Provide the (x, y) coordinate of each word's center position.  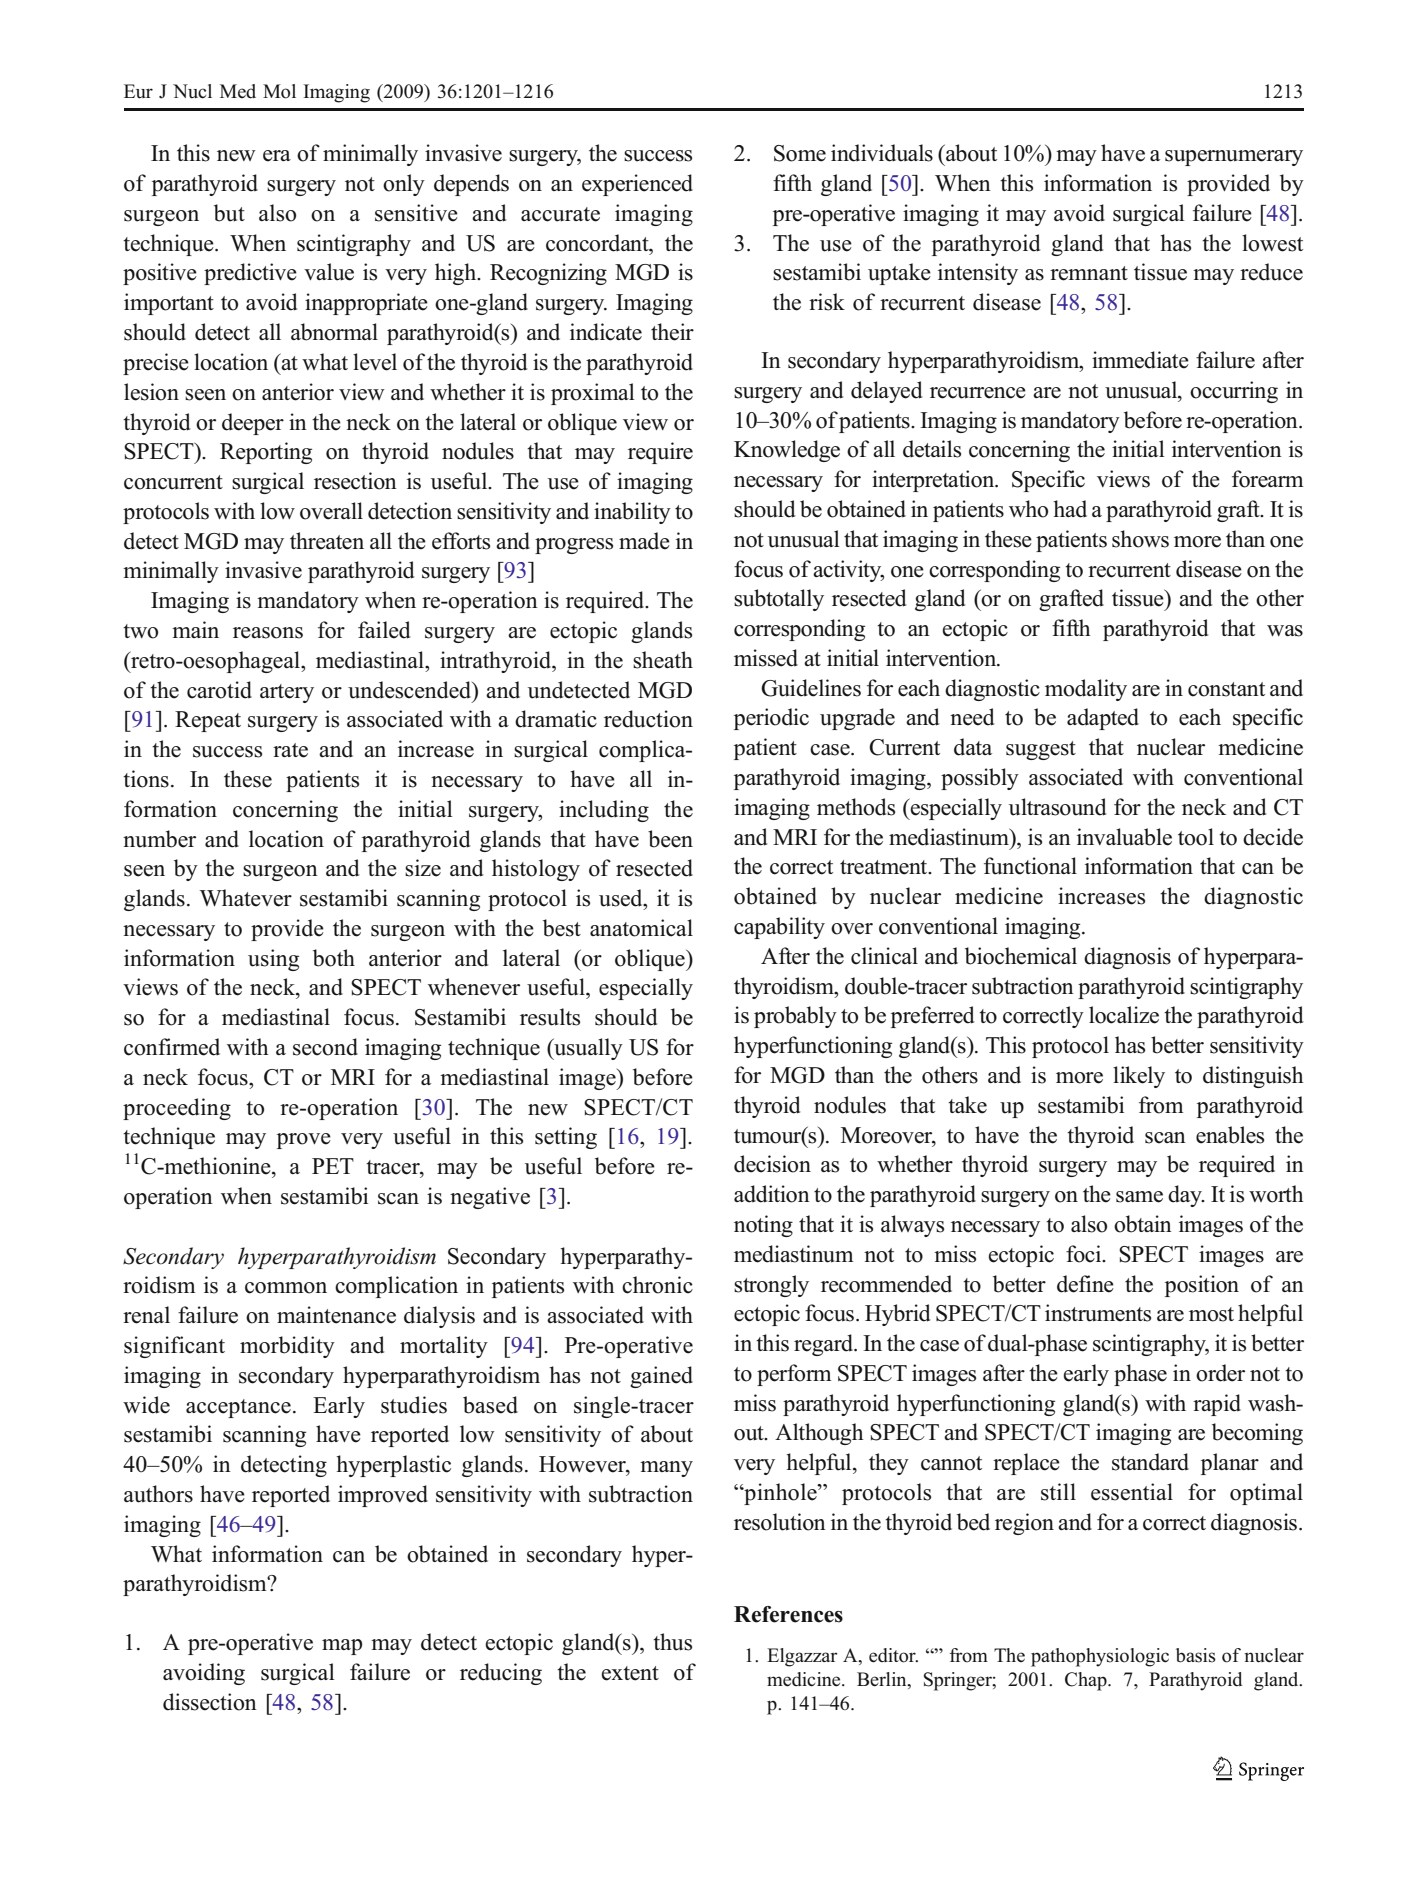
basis (1196, 1655)
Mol (279, 91)
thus (672, 1642)
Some (800, 153)
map (342, 1647)
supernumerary (1234, 158)
